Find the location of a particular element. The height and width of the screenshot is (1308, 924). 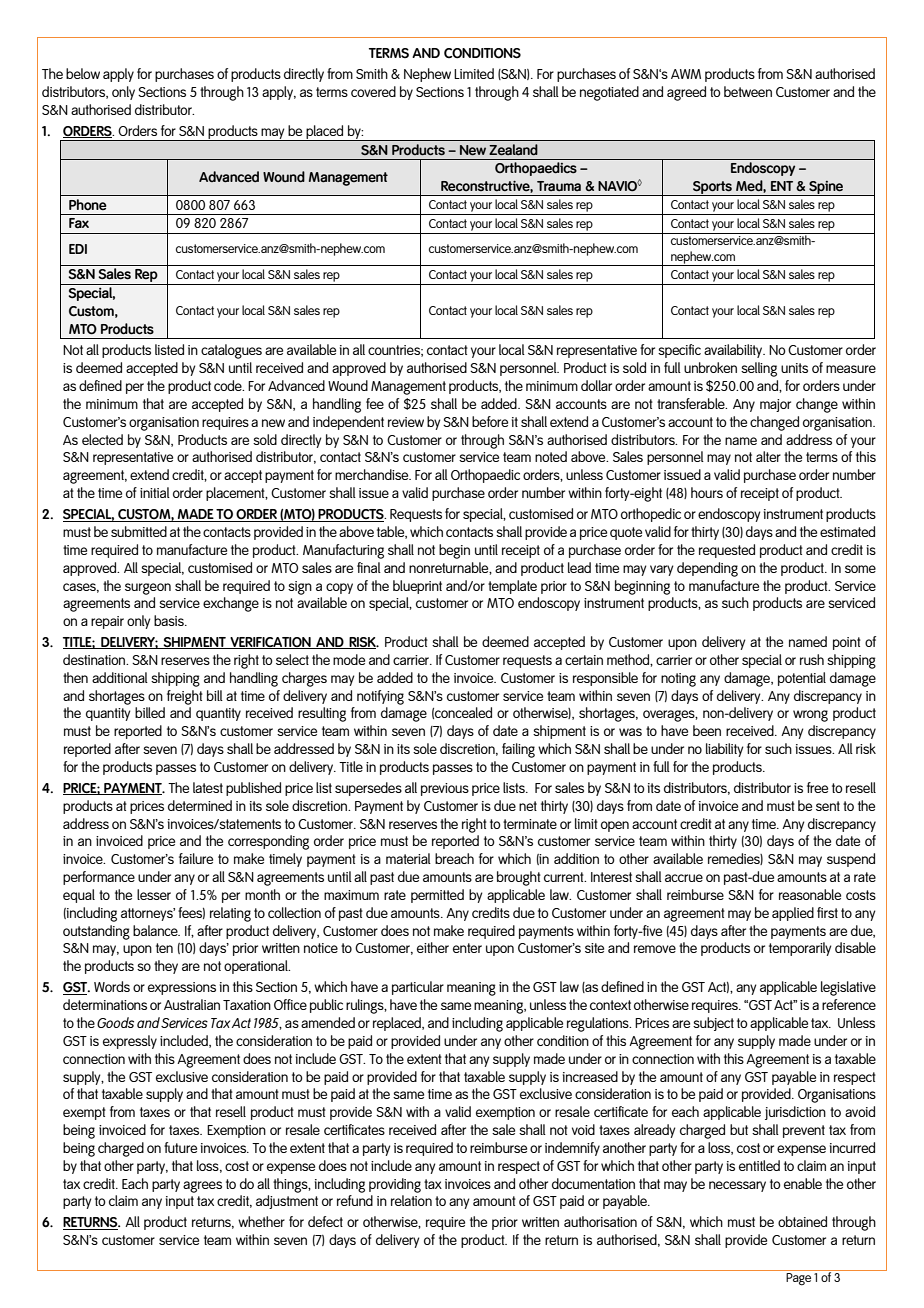

before is located at coordinates (490, 421).
